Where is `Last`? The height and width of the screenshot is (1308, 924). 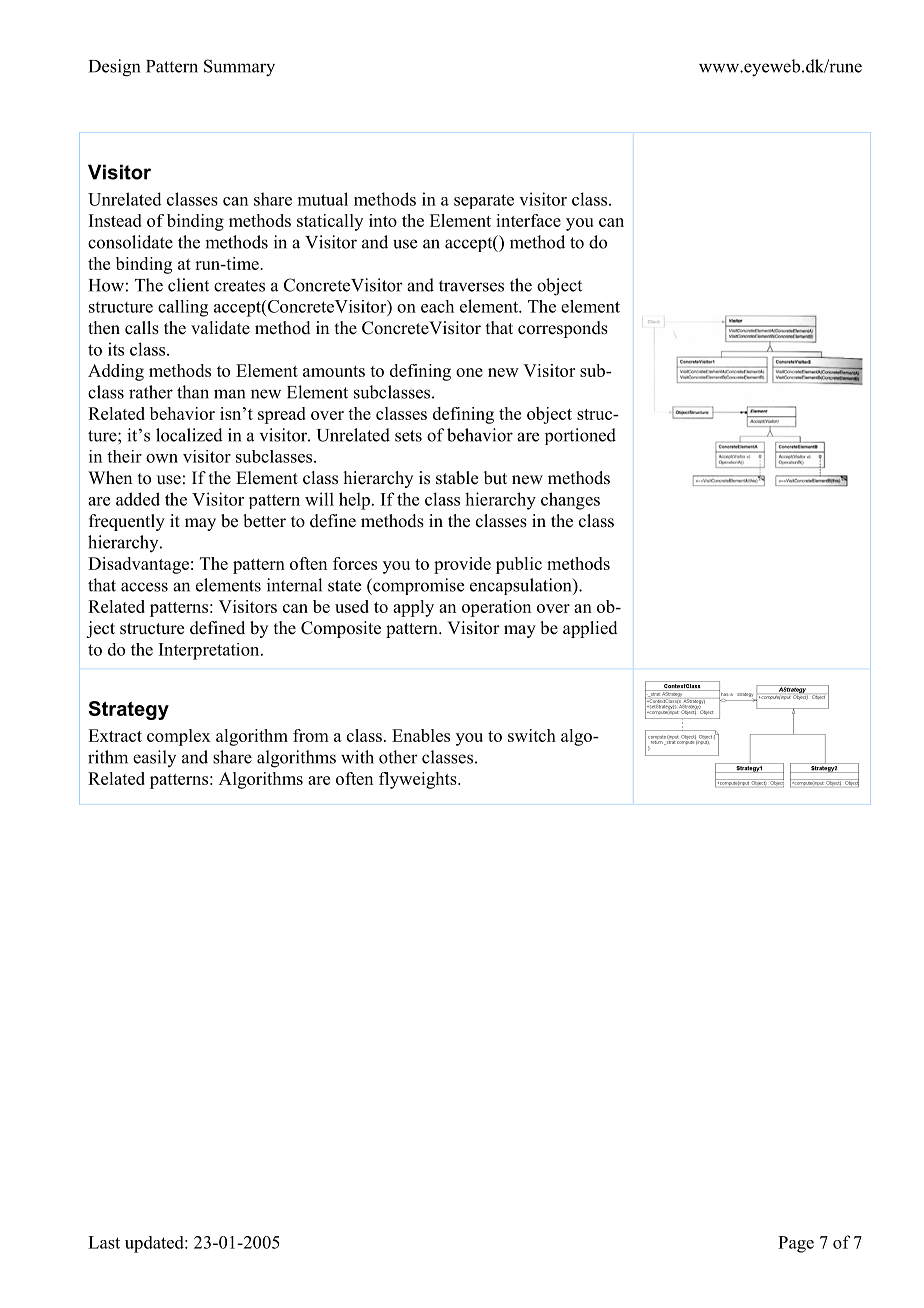 Last is located at coordinates (104, 1242).
